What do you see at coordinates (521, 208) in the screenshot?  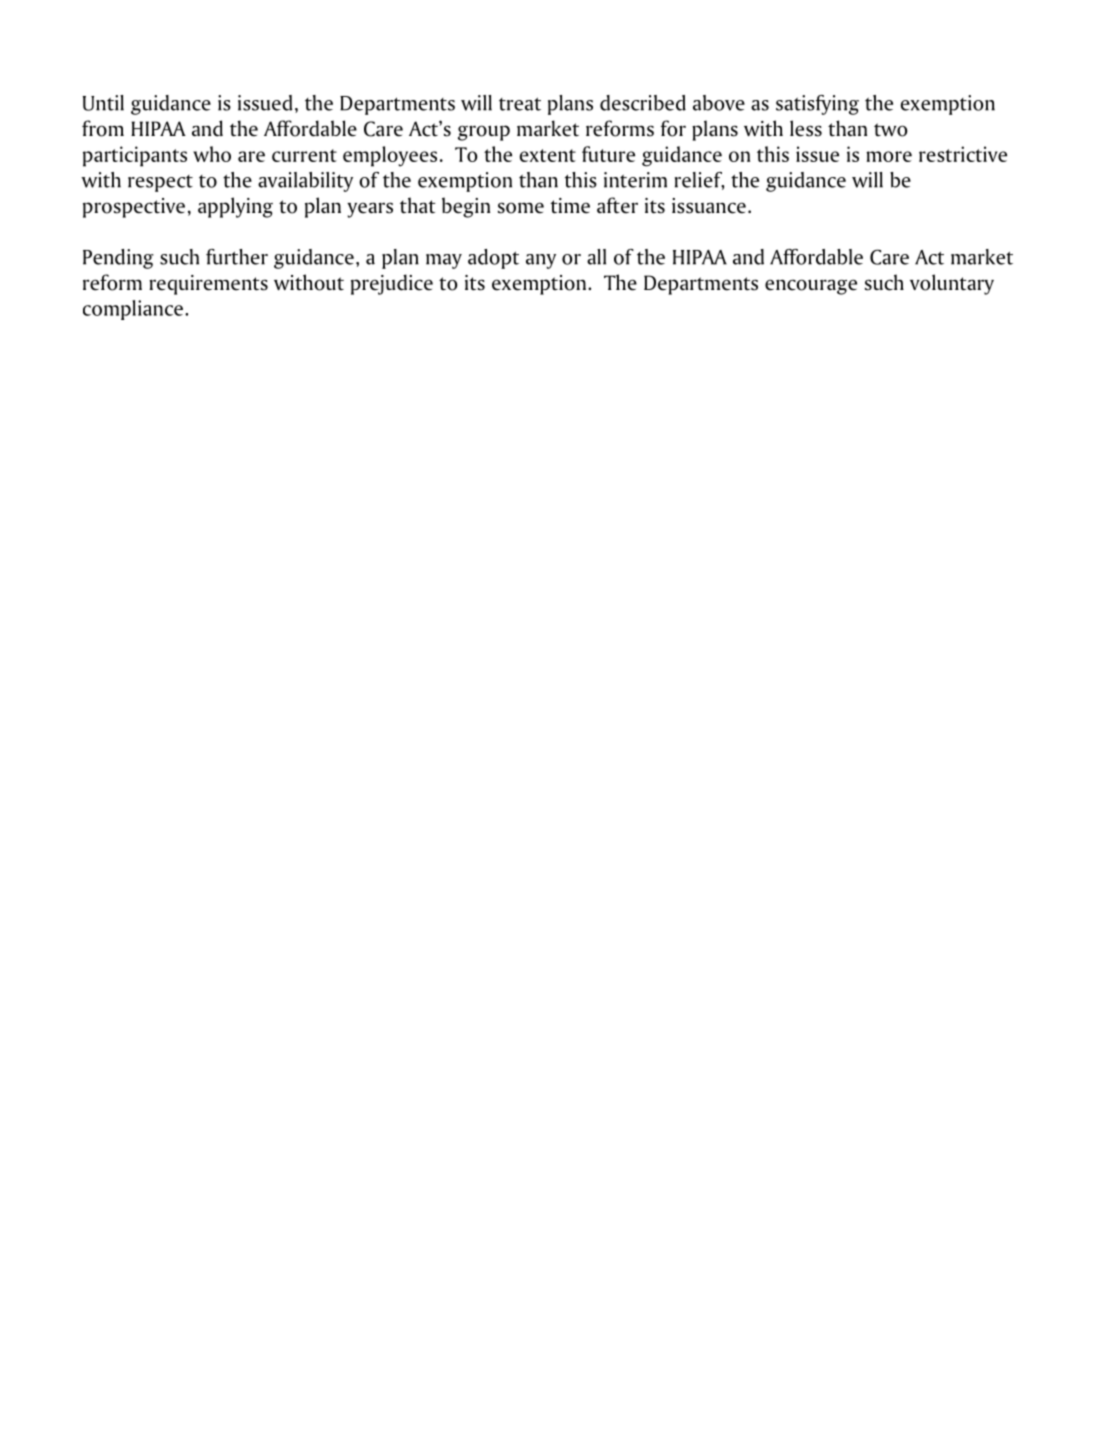 I see `some` at bounding box center [521, 208].
